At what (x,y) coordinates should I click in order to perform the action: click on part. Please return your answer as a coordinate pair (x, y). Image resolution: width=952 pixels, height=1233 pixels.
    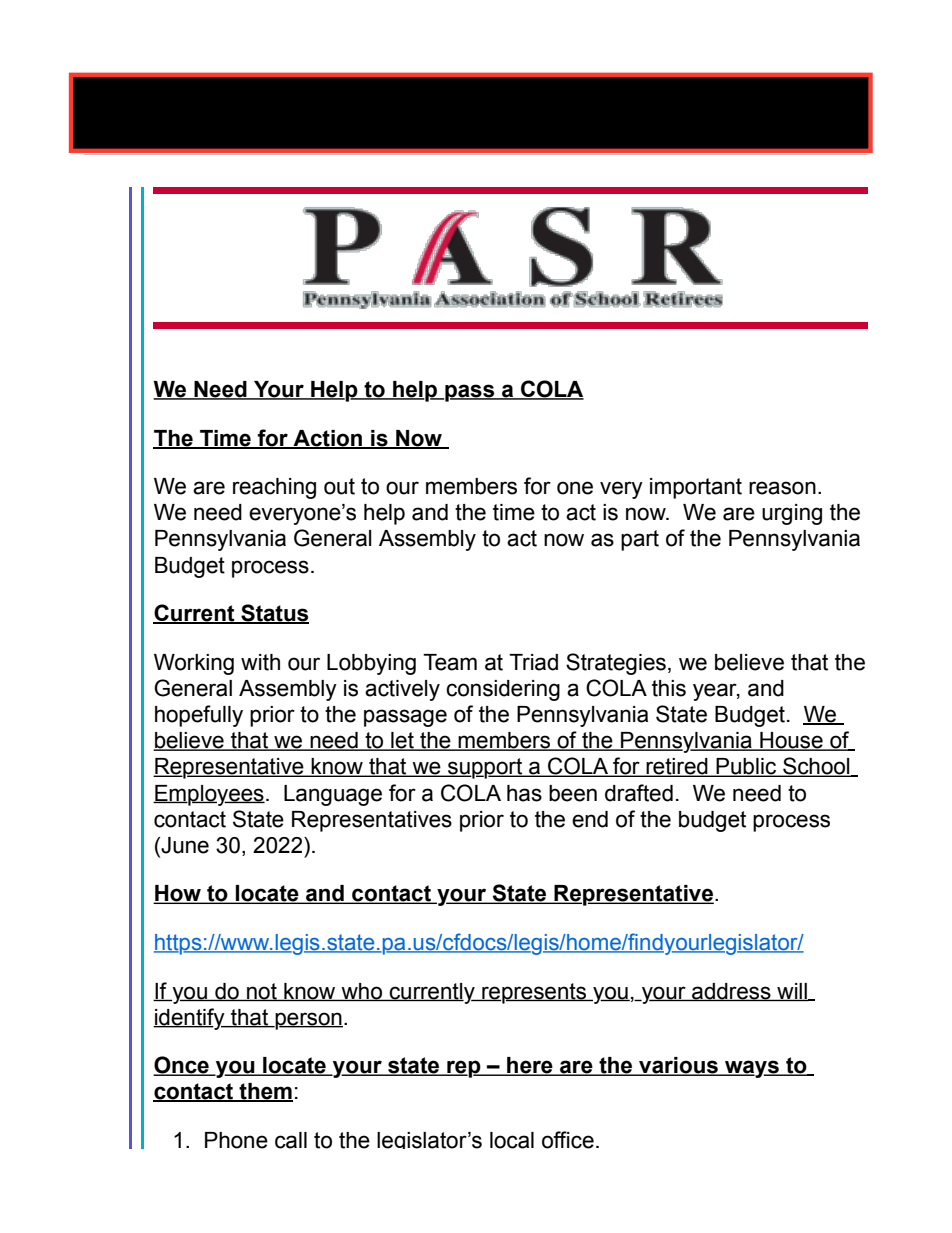
    Looking at the image, I should click on (640, 540).
